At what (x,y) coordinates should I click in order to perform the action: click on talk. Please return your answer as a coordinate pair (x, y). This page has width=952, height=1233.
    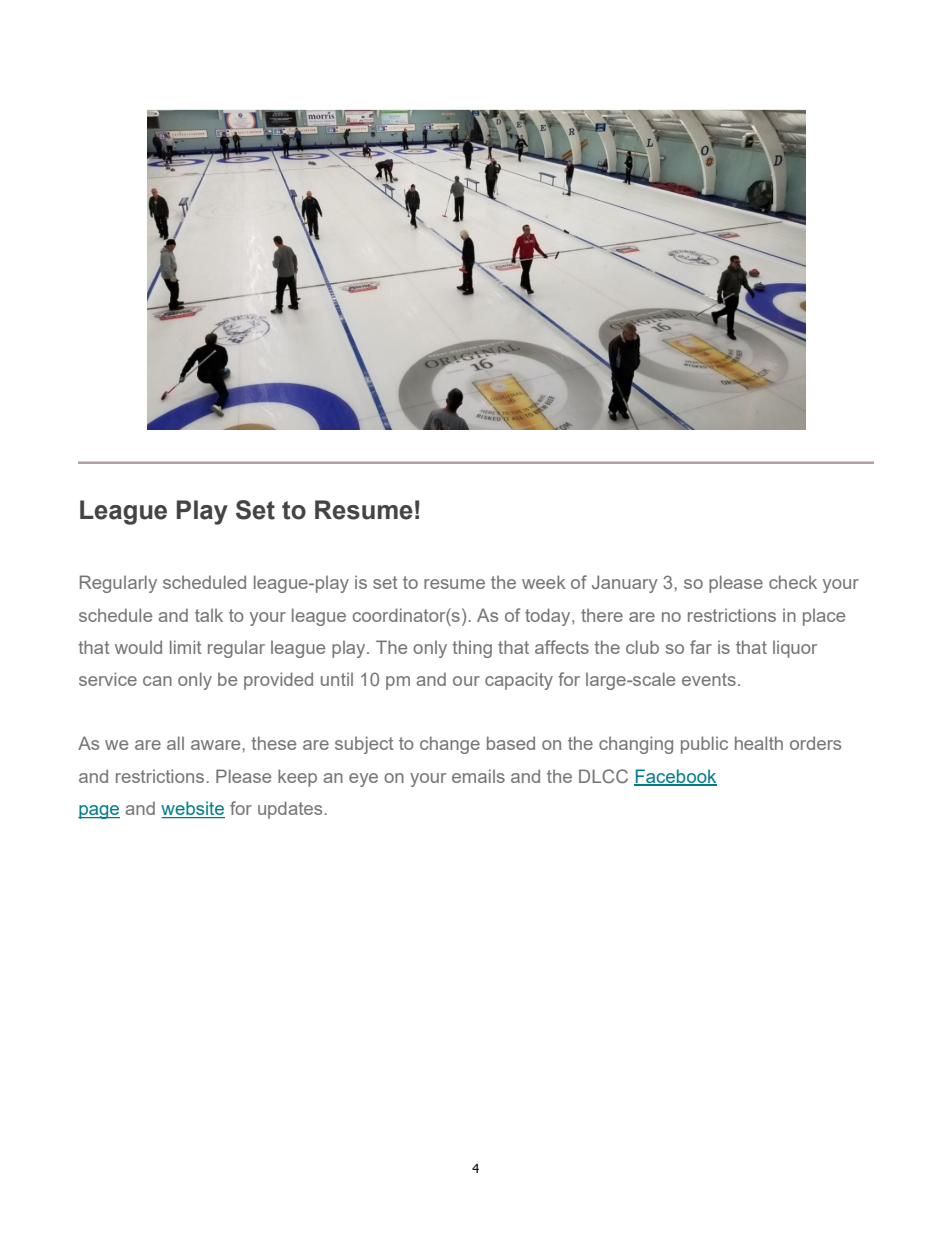
    Looking at the image, I should click on (209, 615).
